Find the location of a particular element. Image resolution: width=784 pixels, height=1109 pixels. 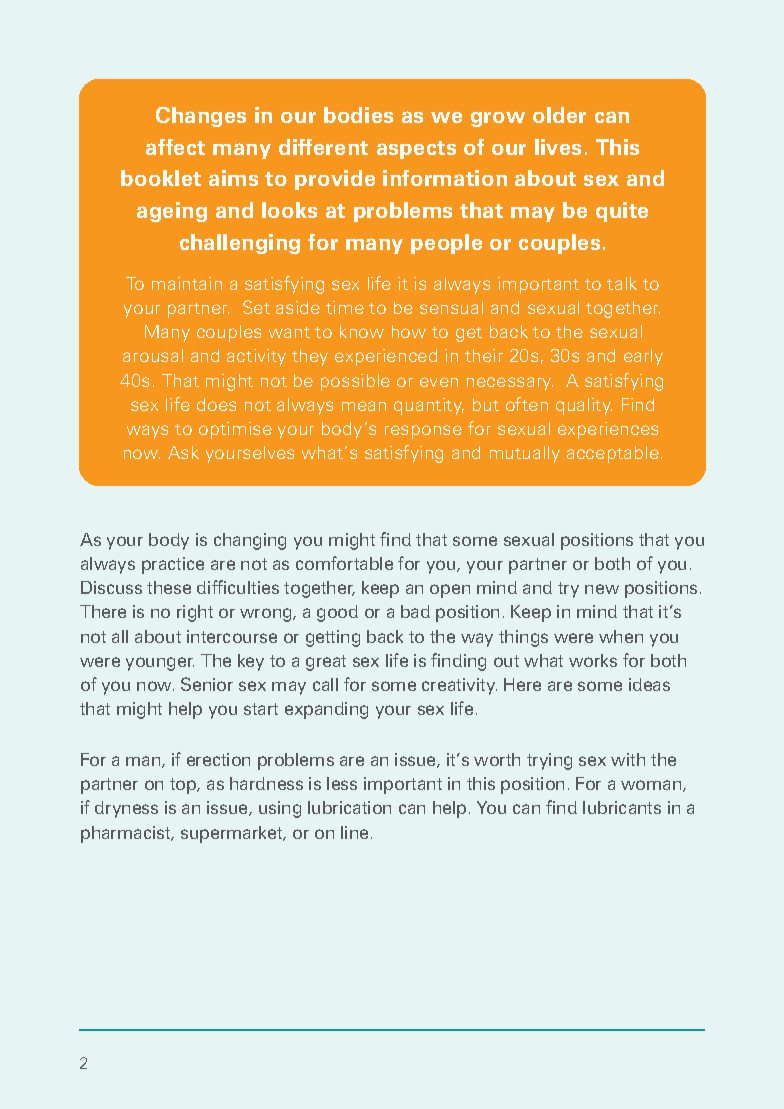

maintain is located at coordinates (187, 283).
